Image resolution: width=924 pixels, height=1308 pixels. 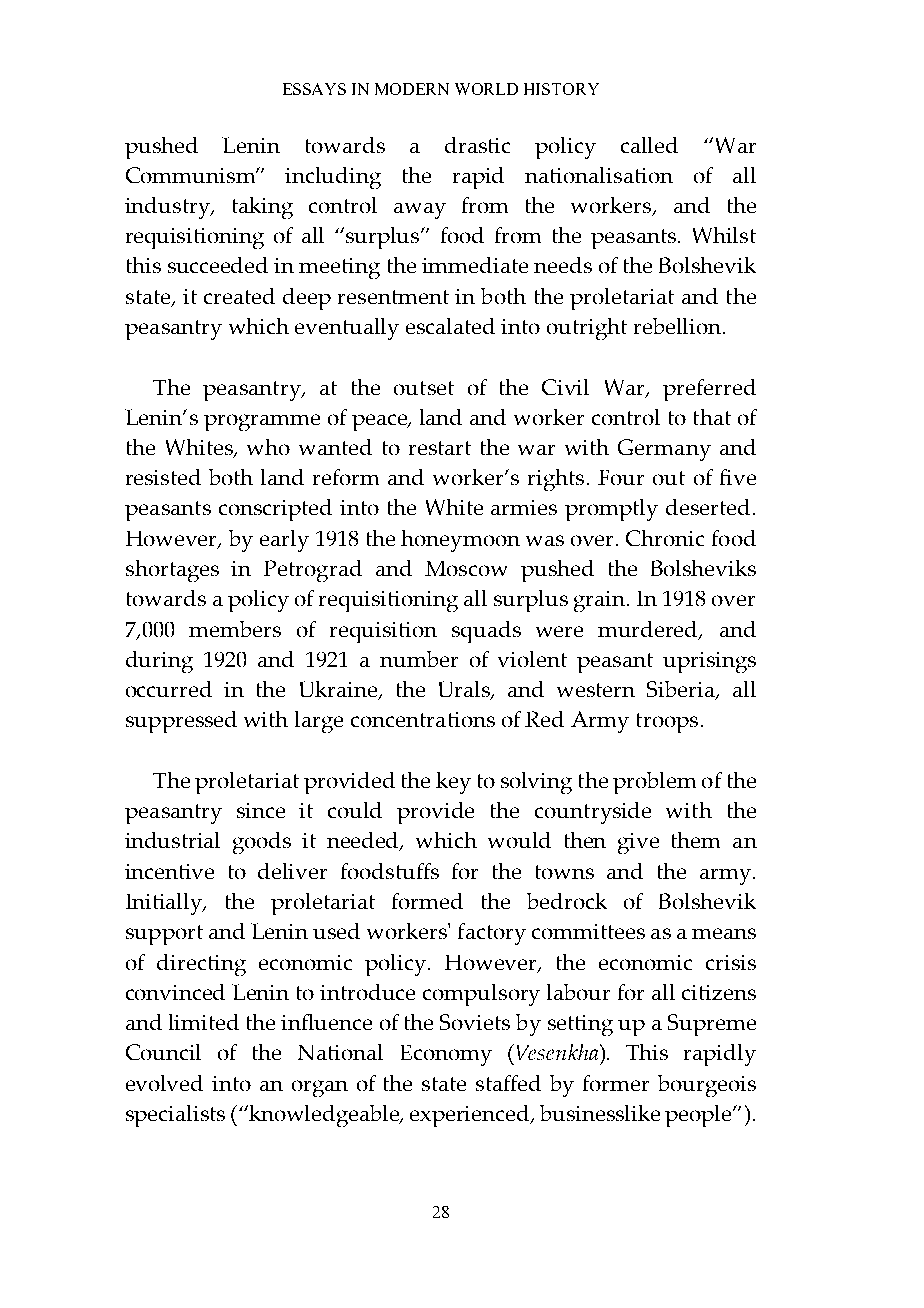 What do you see at coordinates (175, 1116) in the page?
I see `specialists` at bounding box center [175, 1116].
